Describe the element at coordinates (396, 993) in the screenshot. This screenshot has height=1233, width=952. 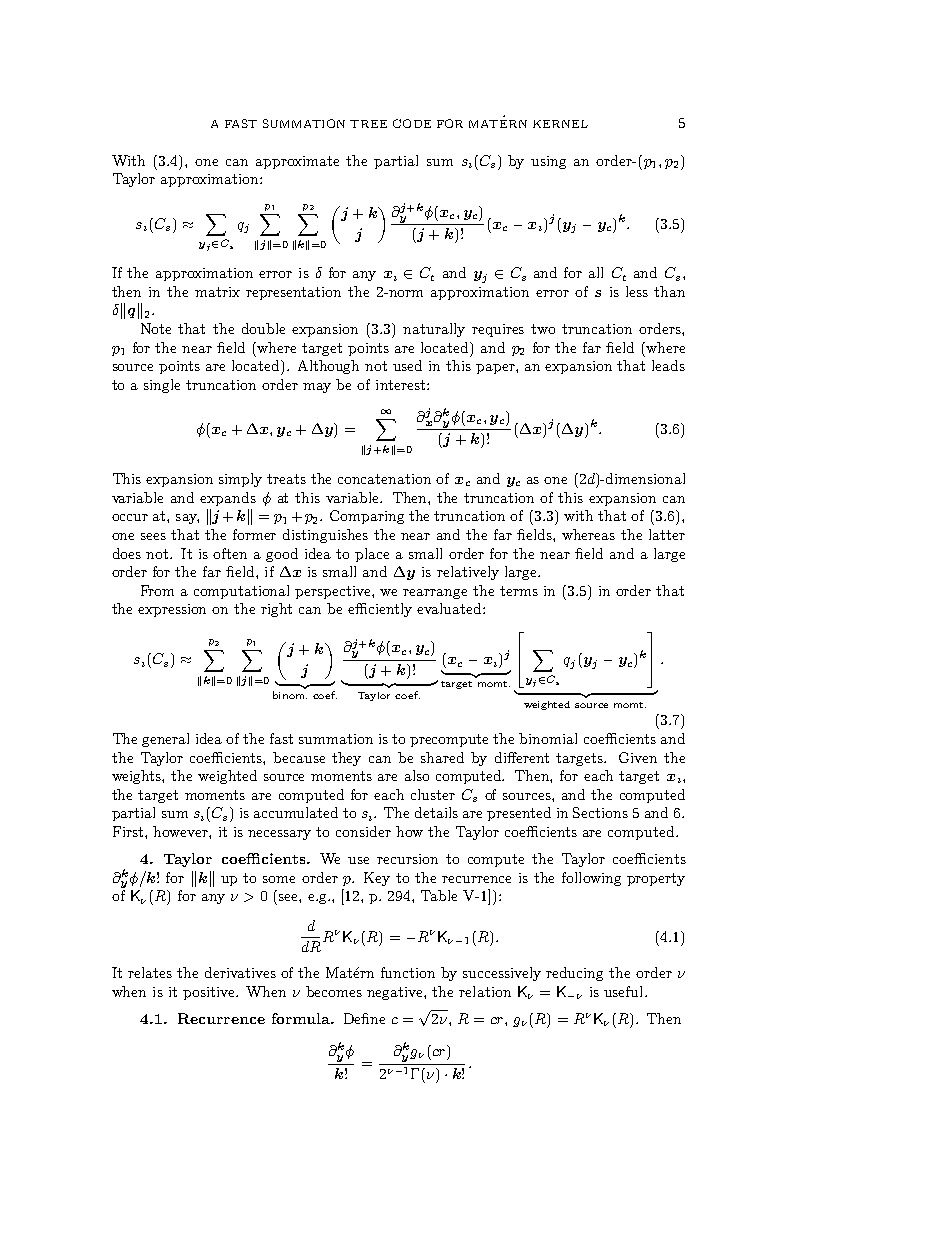
I see `negative` at that location.
